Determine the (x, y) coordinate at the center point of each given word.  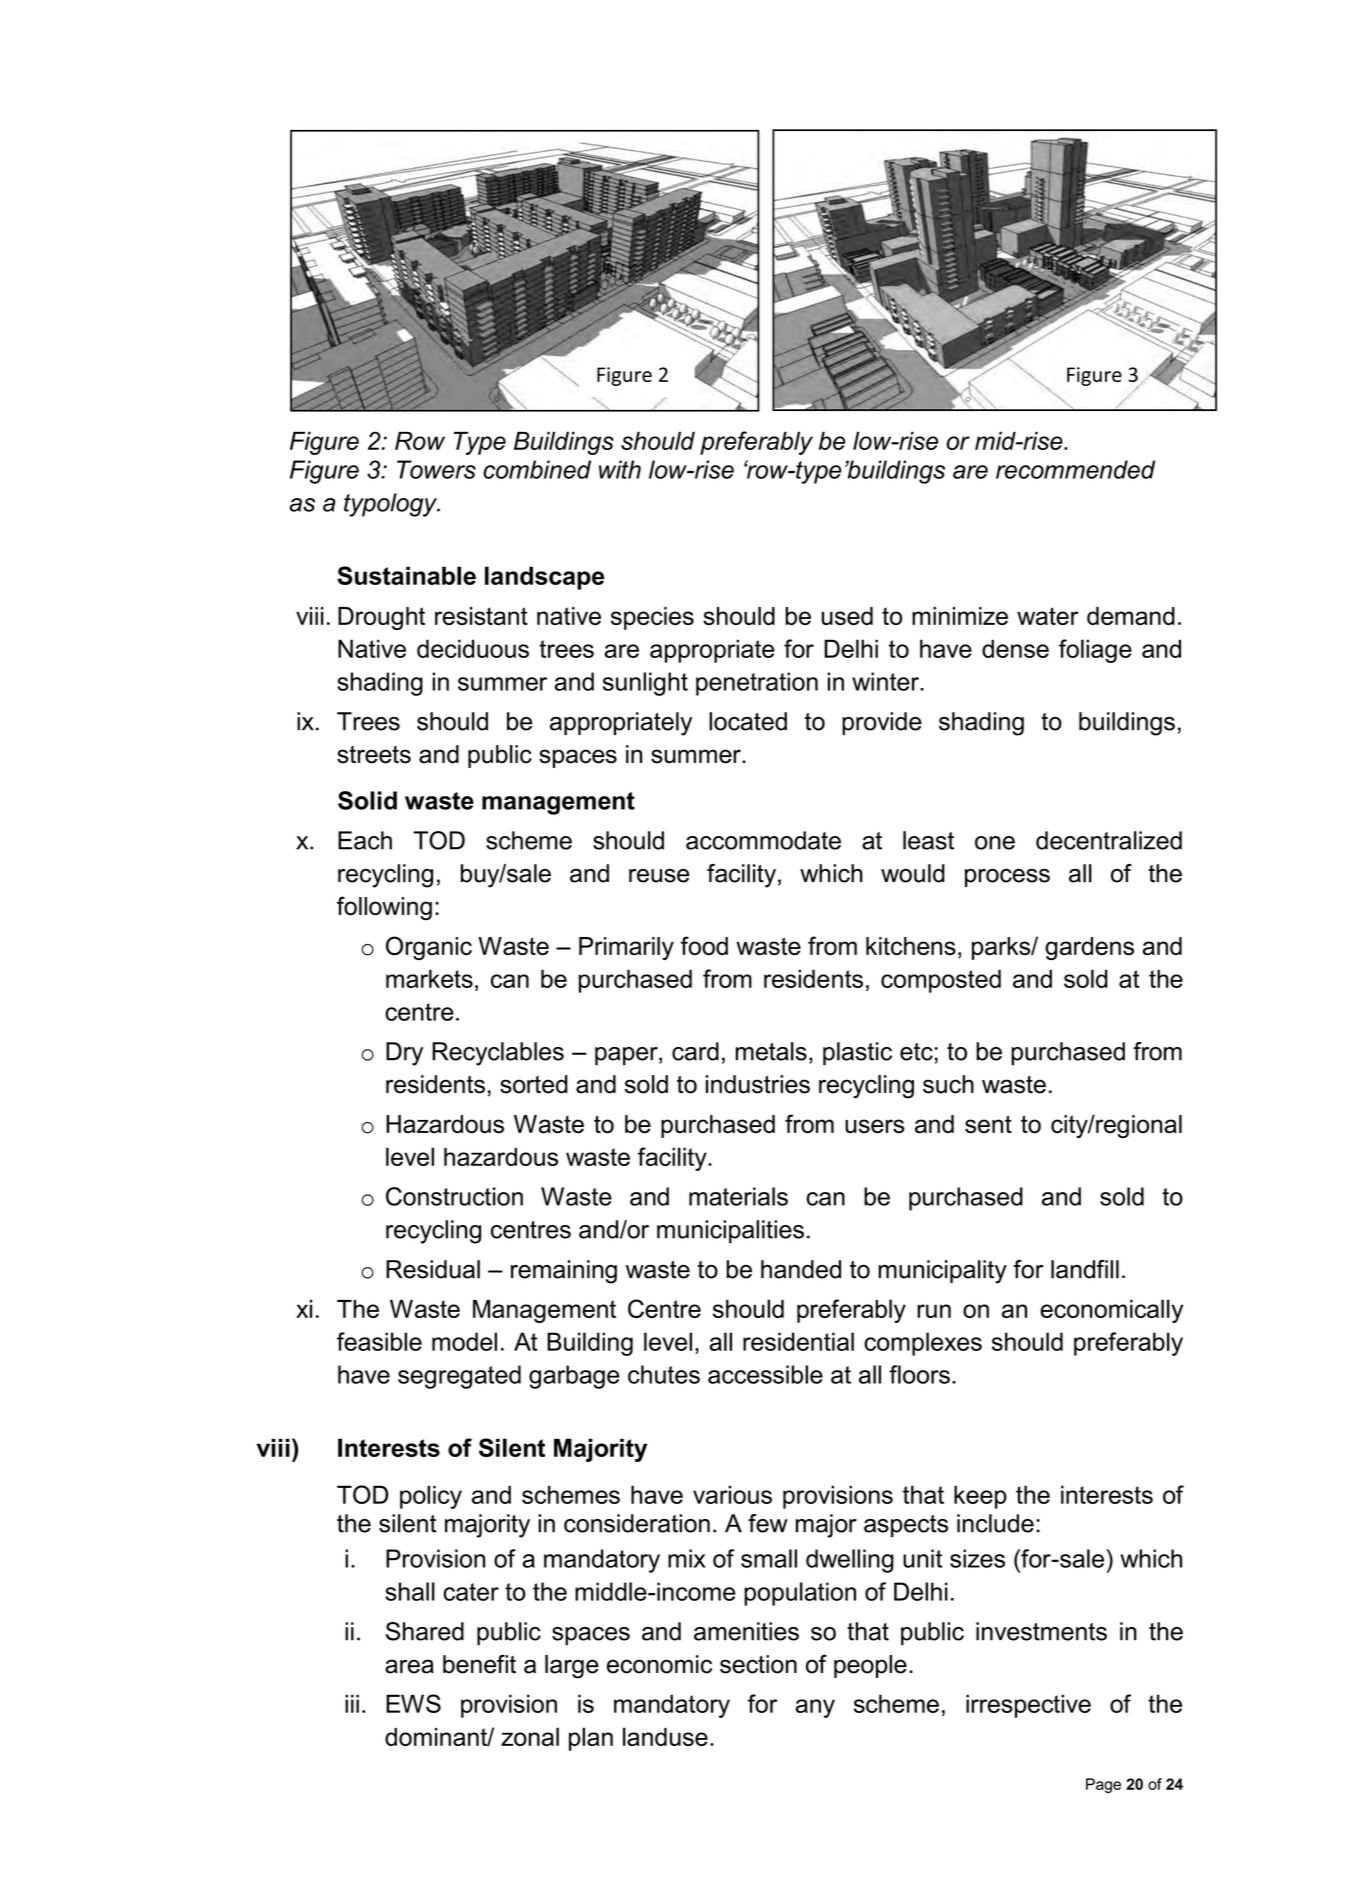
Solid (367, 800)
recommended (1075, 469)
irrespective (1028, 1706)
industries (758, 1084)
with (620, 469)
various (732, 1494)
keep (980, 1497)
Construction (454, 1196)
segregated (459, 1377)
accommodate (763, 840)
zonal (530, 1736)
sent (988, 1124)
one (995, 843)
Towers (436, 469)
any (815, 1708)
